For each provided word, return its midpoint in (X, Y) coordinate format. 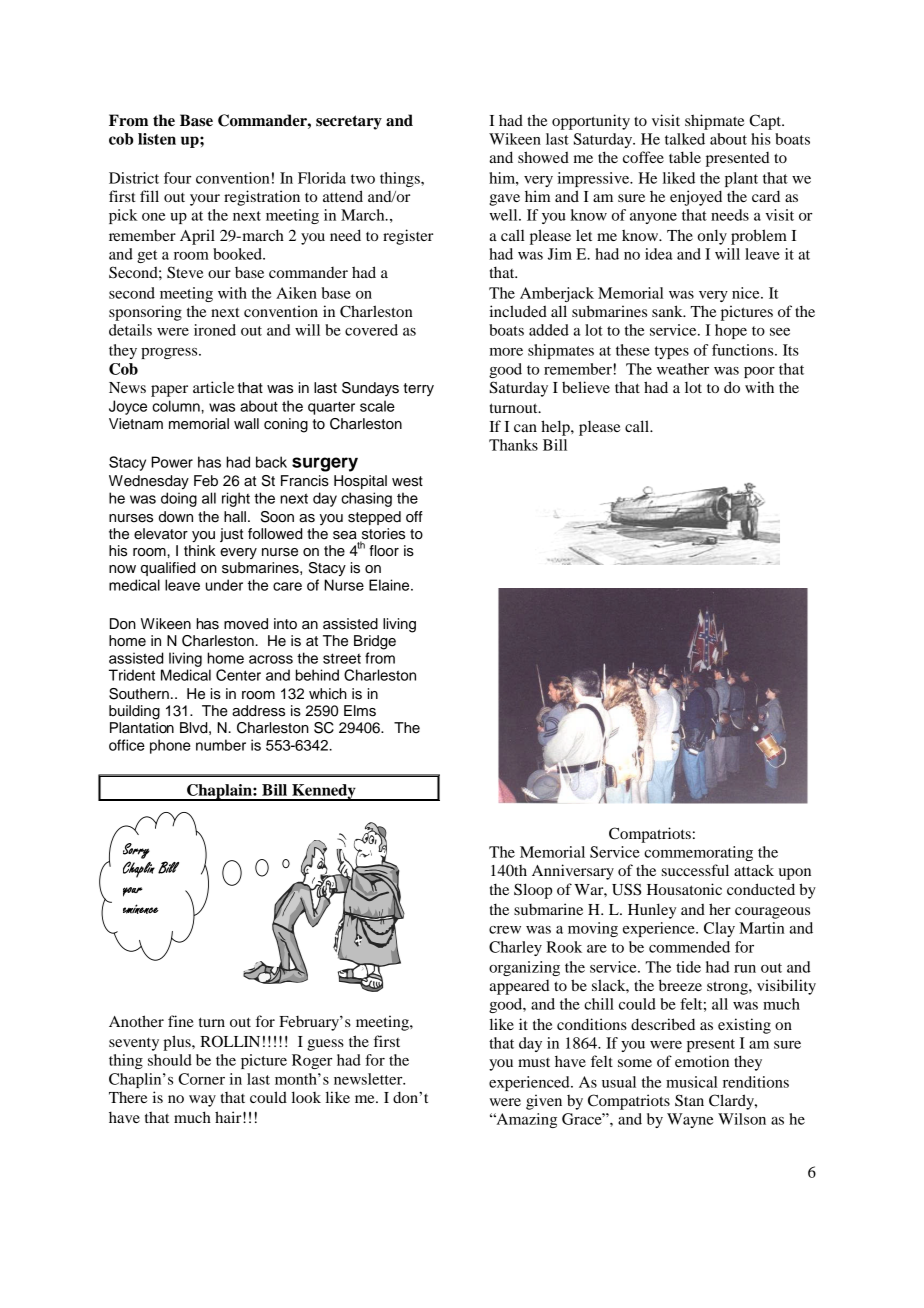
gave (504, 200)
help (556, 428)
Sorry (136, 851)
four (178, 178)
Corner (201, 1079)
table (685, 157)
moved (246, 624)
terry (418, 389)
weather (683, 369)
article (213, 387)
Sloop (533, 891)
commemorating (698, 853)
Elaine (390, 585)
